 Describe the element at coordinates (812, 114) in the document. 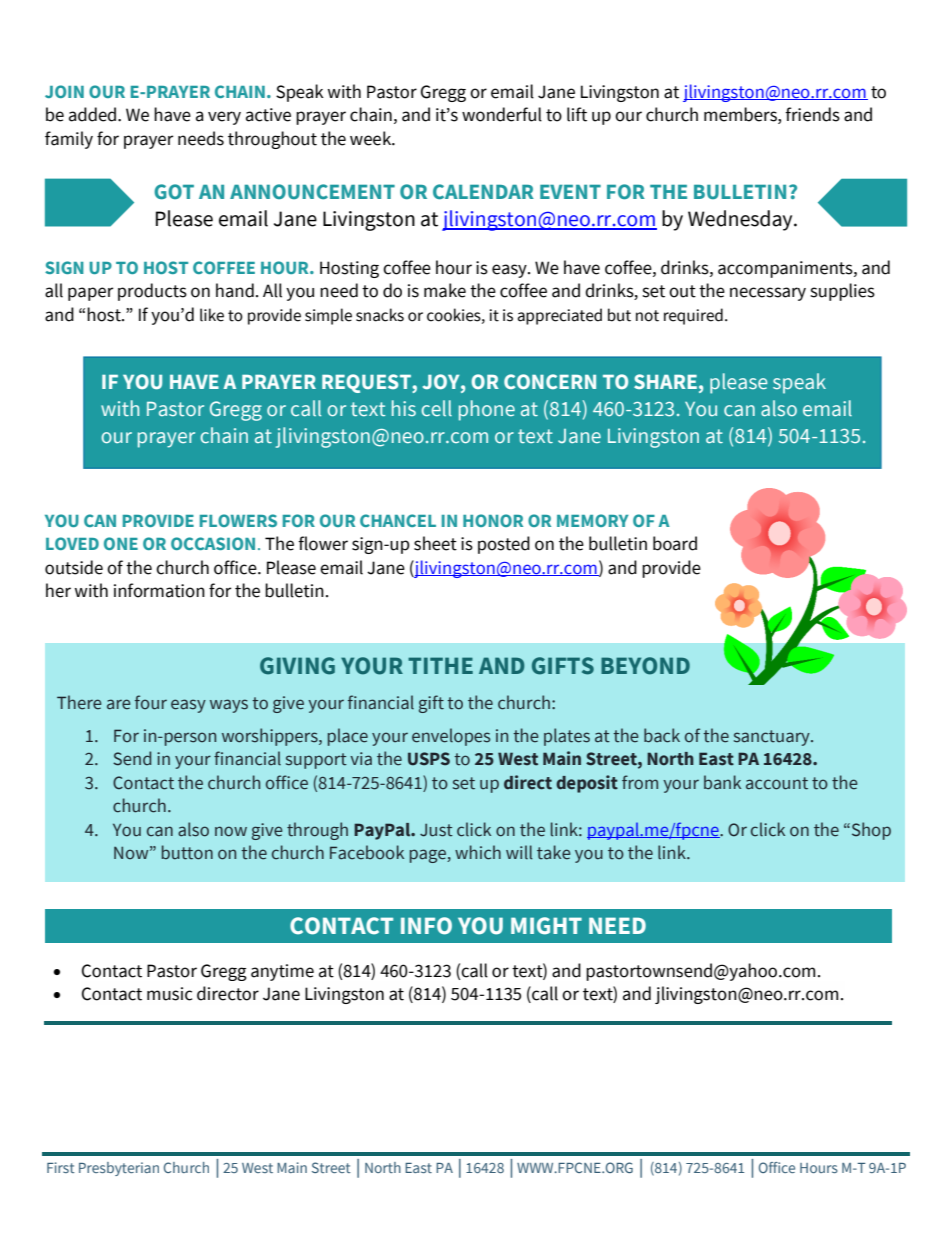

I see `friends` at that location.
